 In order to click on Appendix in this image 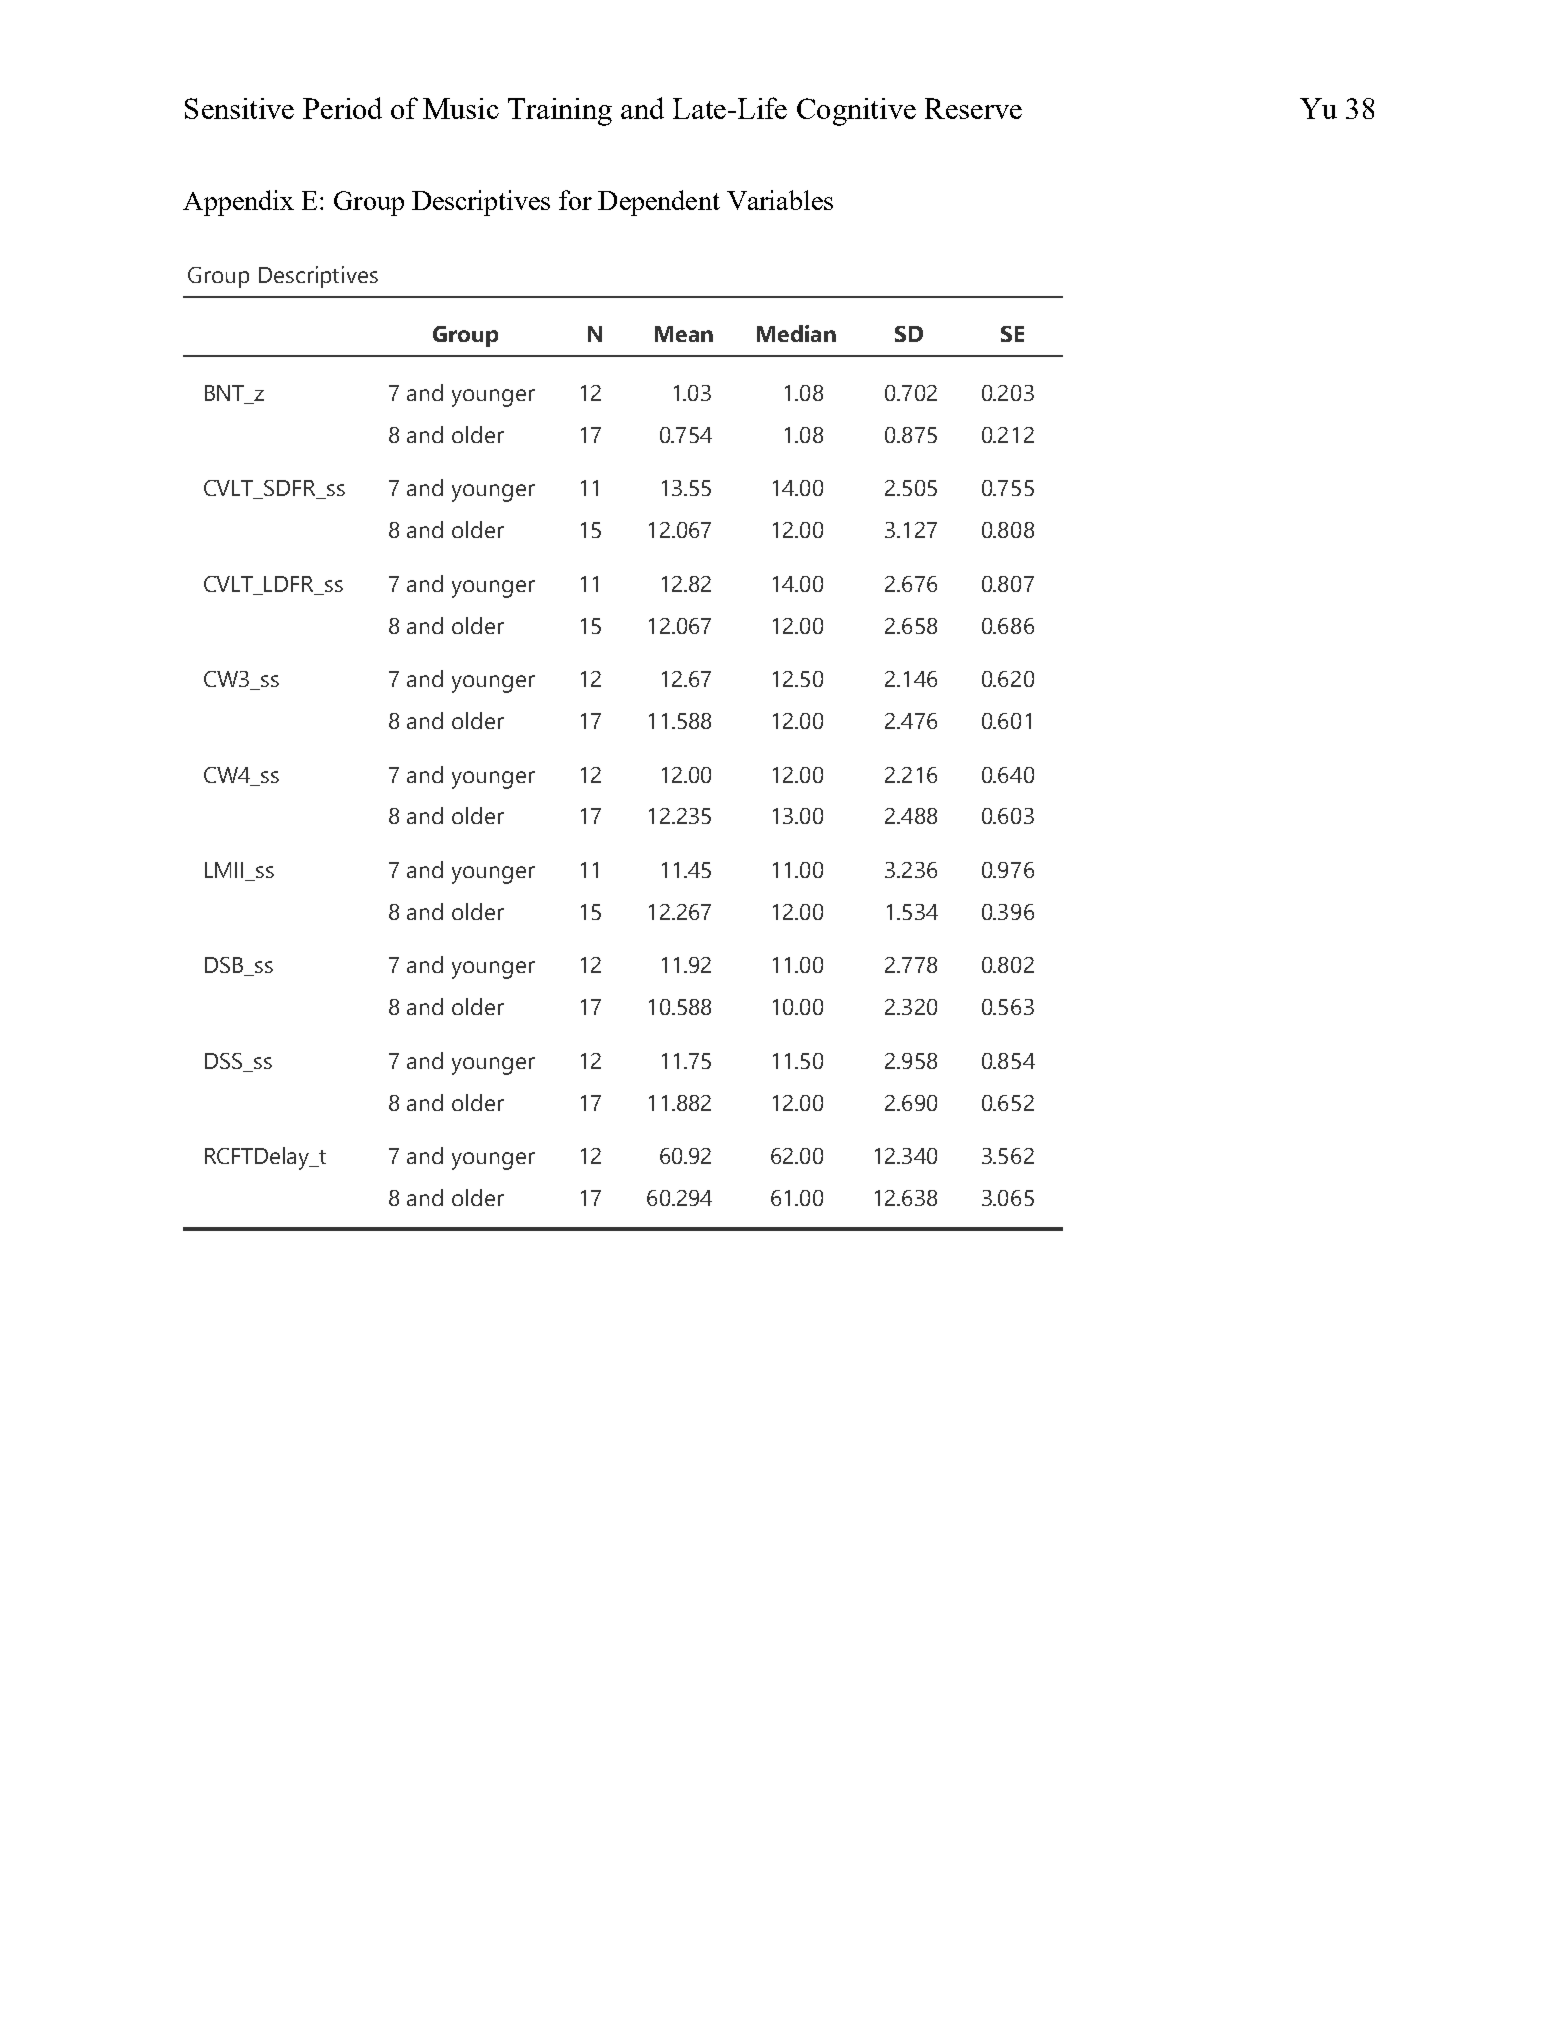, I will do `click(238, 203)`.
